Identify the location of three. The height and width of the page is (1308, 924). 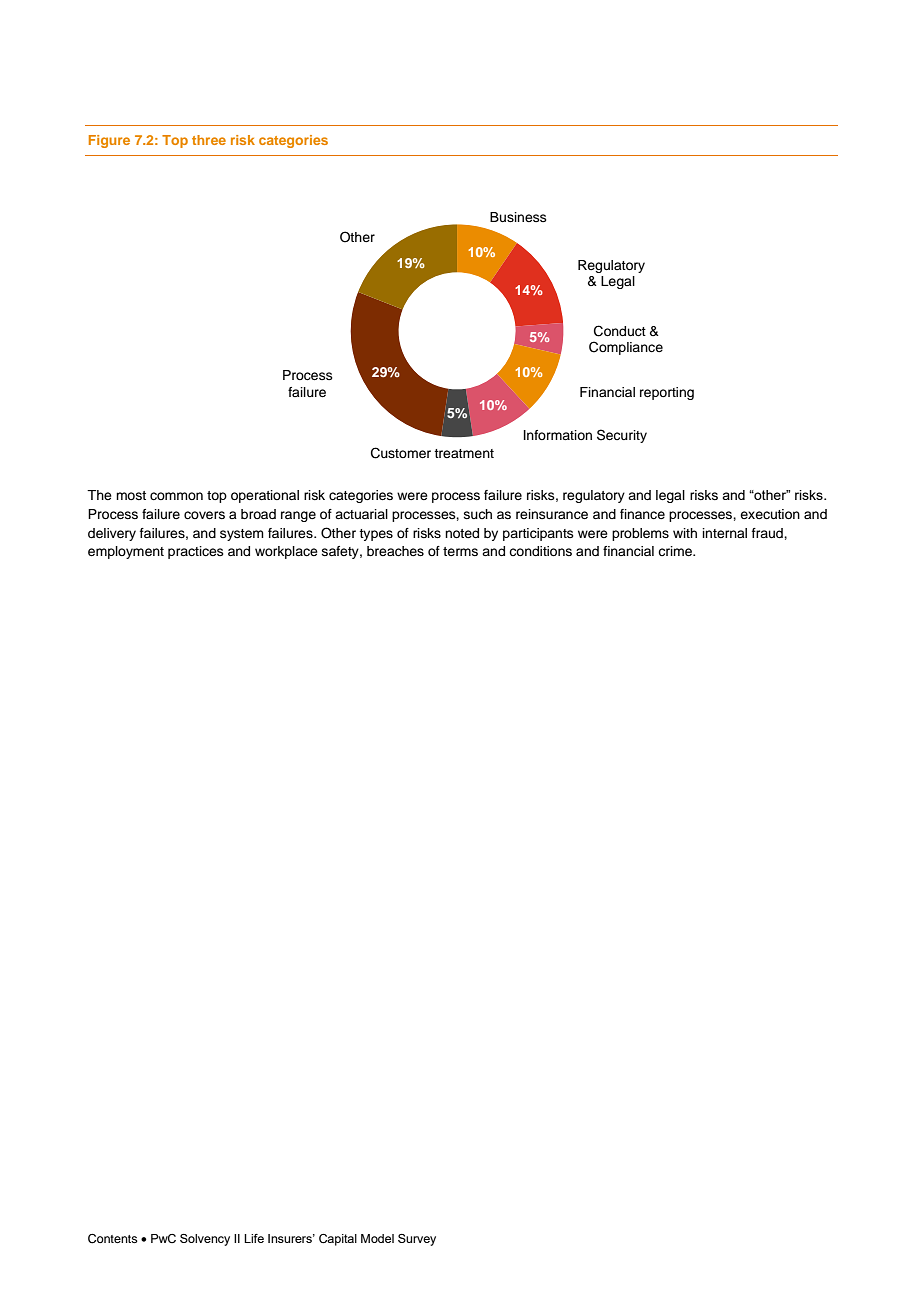
(209, 140).
